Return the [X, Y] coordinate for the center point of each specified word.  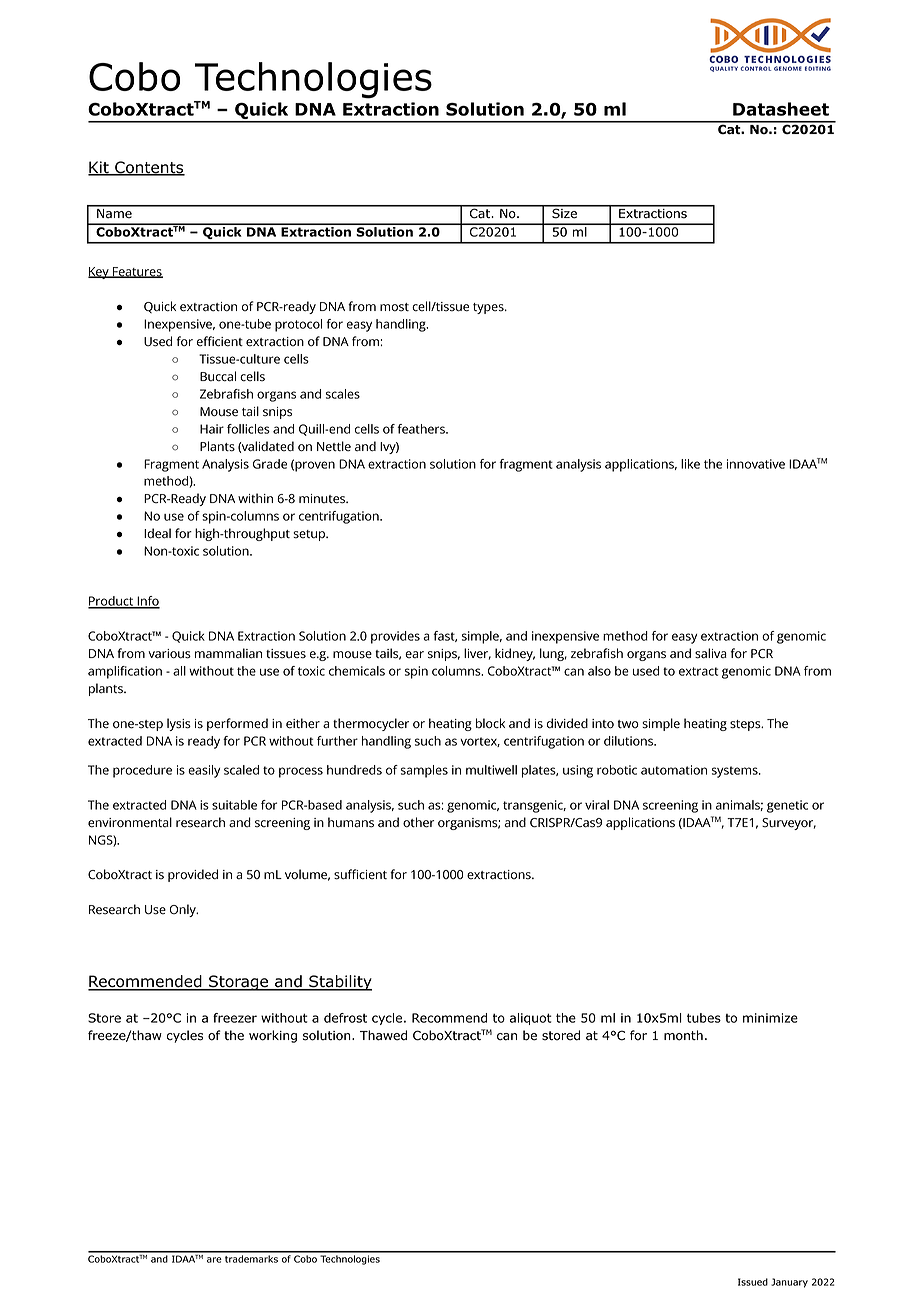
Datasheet [781, 109]
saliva [711, 653]
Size [564, 212]
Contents [149, 168]
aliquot [531, 1019]
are [214, 1260]
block [490, 723]
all [179, 671]
